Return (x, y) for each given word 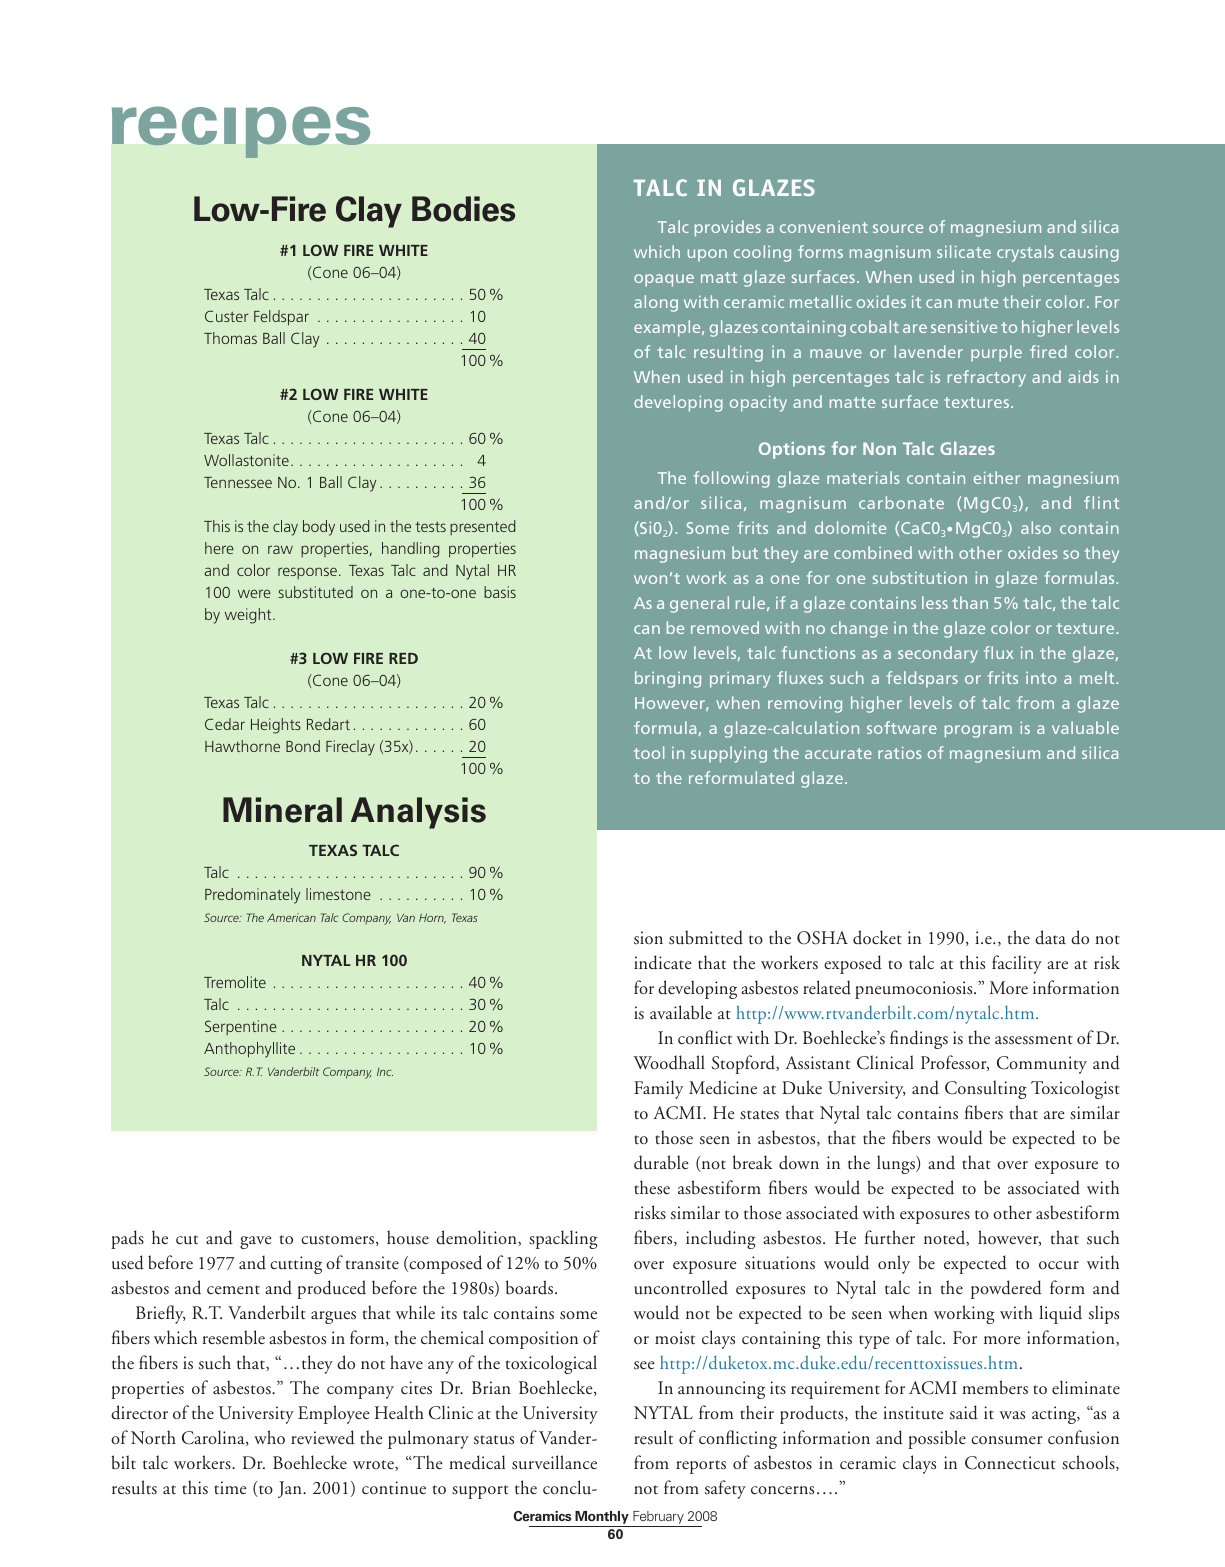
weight (249, 616)
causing (1089, 254)
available (681, 1012)
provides (728, 228)
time (230, 1487)
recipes (241, 132)
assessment (1034, 1040)
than (970, 602)
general (699, 604)
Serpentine (241, 1027)
